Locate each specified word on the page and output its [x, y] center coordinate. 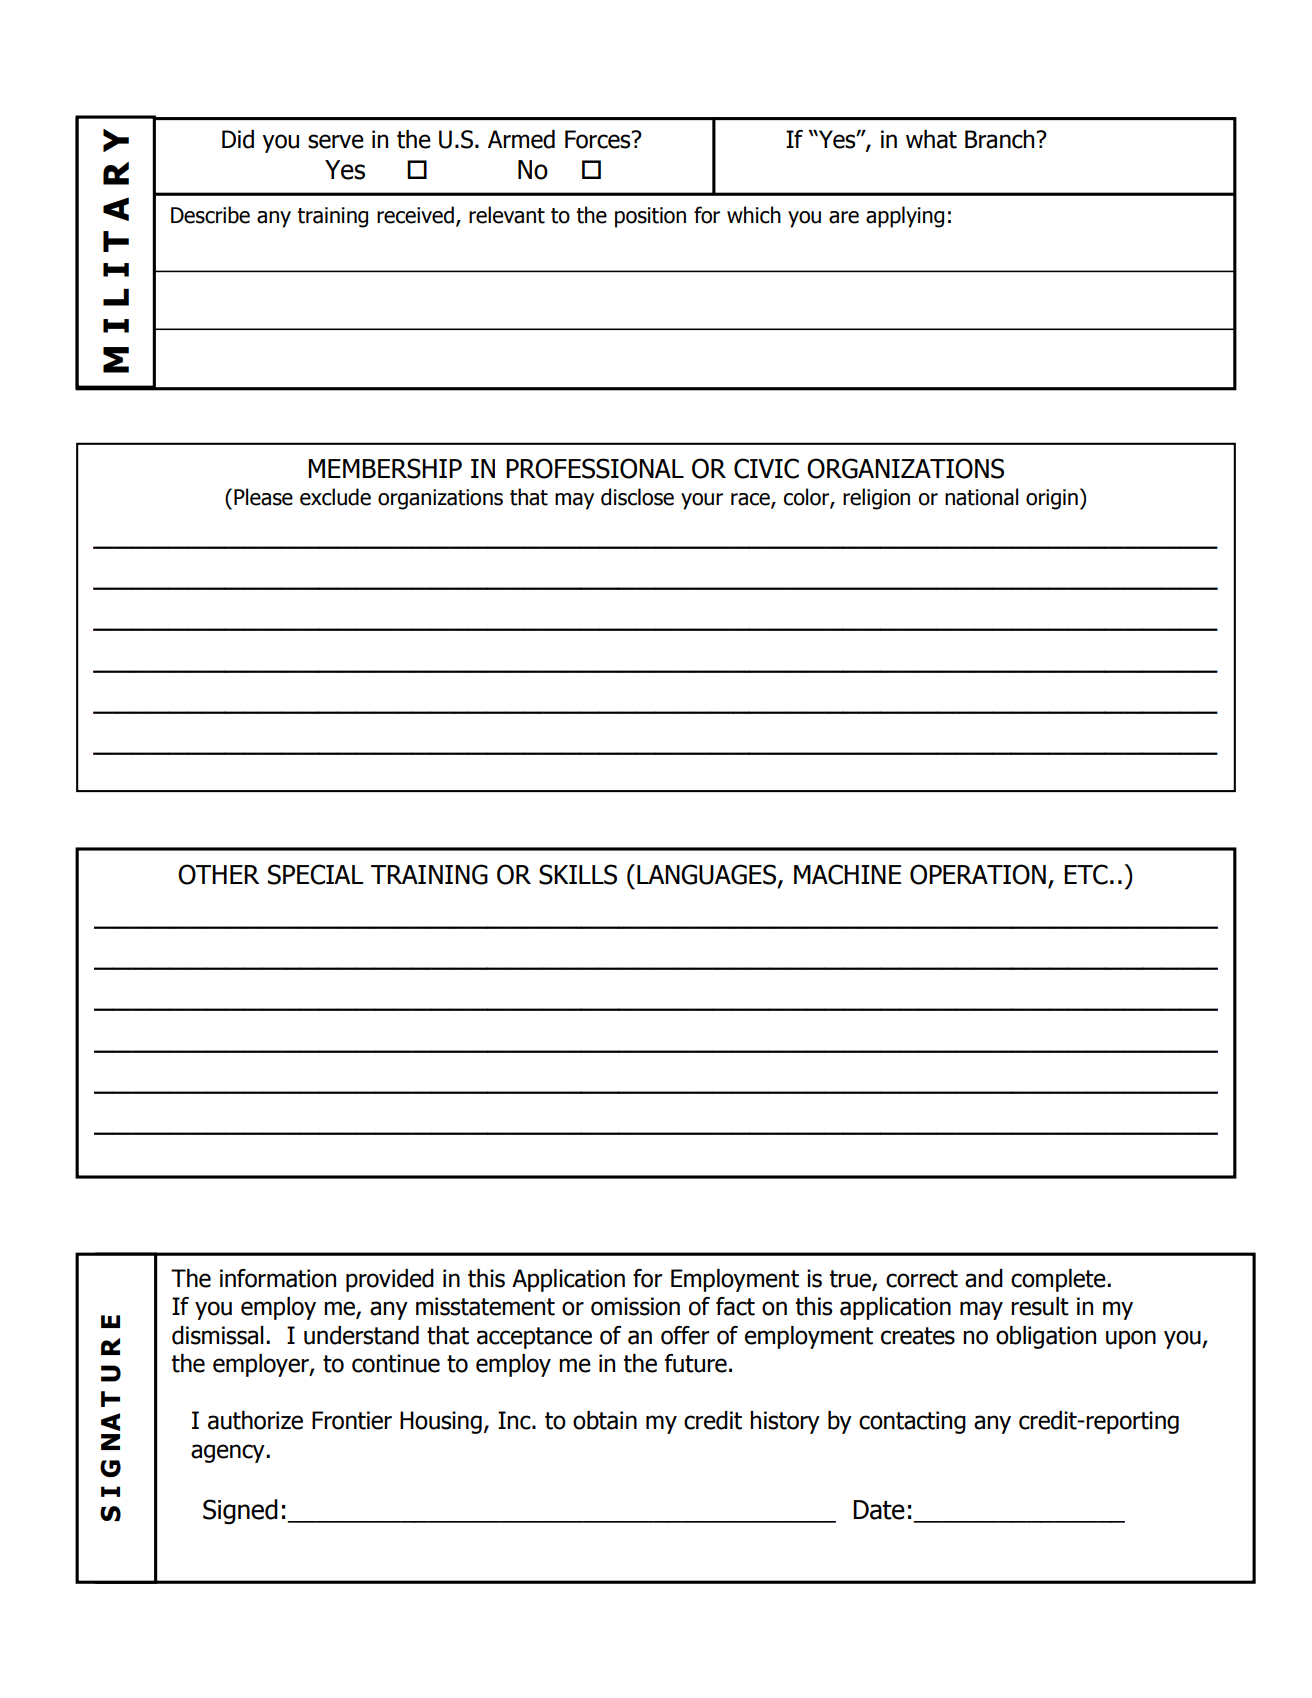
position [650, 217]
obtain [605, 1420]
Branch [1001, 139]
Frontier [352, 1420]
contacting [912, 1422]
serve [336, 141]
